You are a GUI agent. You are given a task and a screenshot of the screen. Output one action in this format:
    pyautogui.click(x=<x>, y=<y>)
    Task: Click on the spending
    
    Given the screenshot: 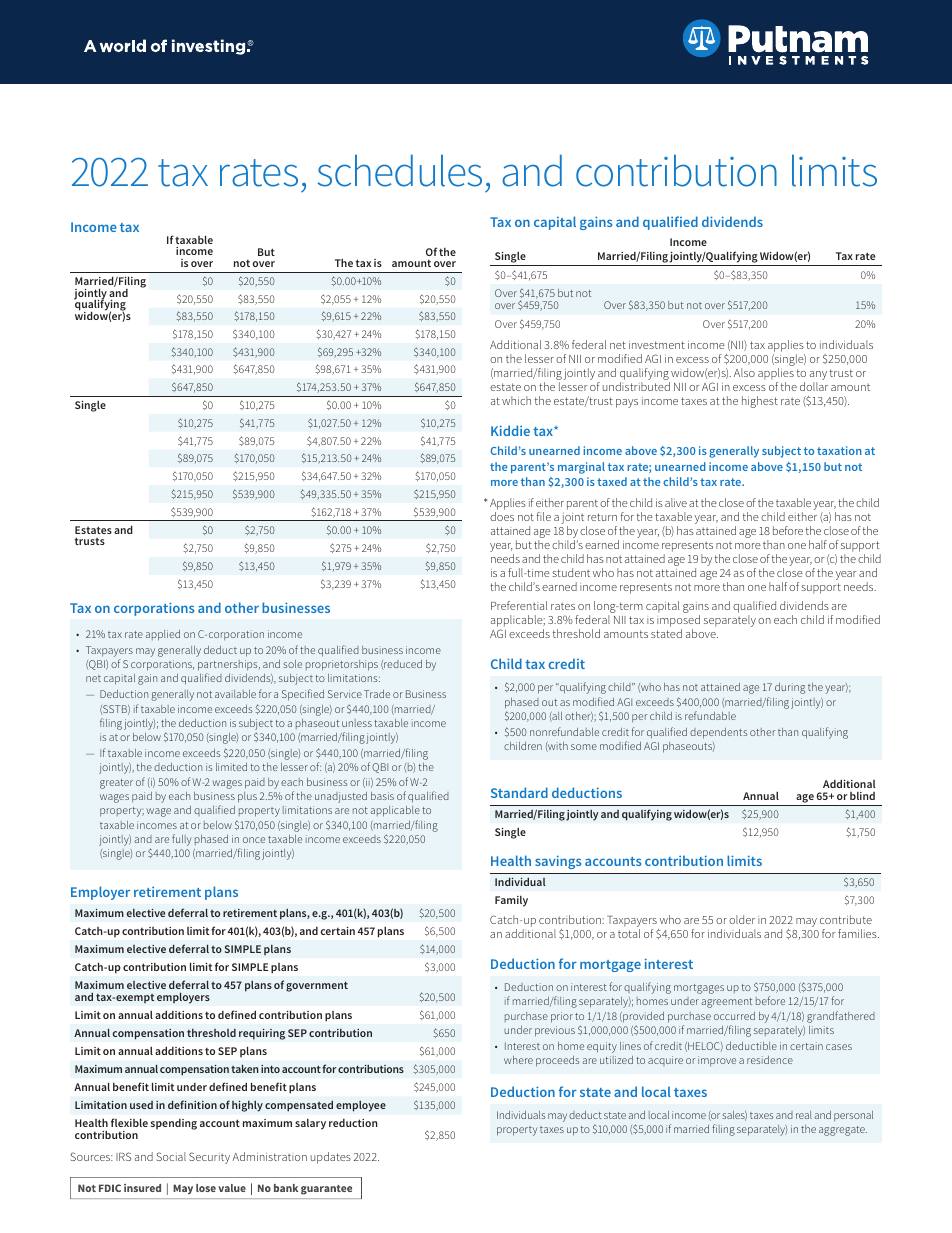 What is the action you would take?
    pyautogui.click(x=174, y=1124)
